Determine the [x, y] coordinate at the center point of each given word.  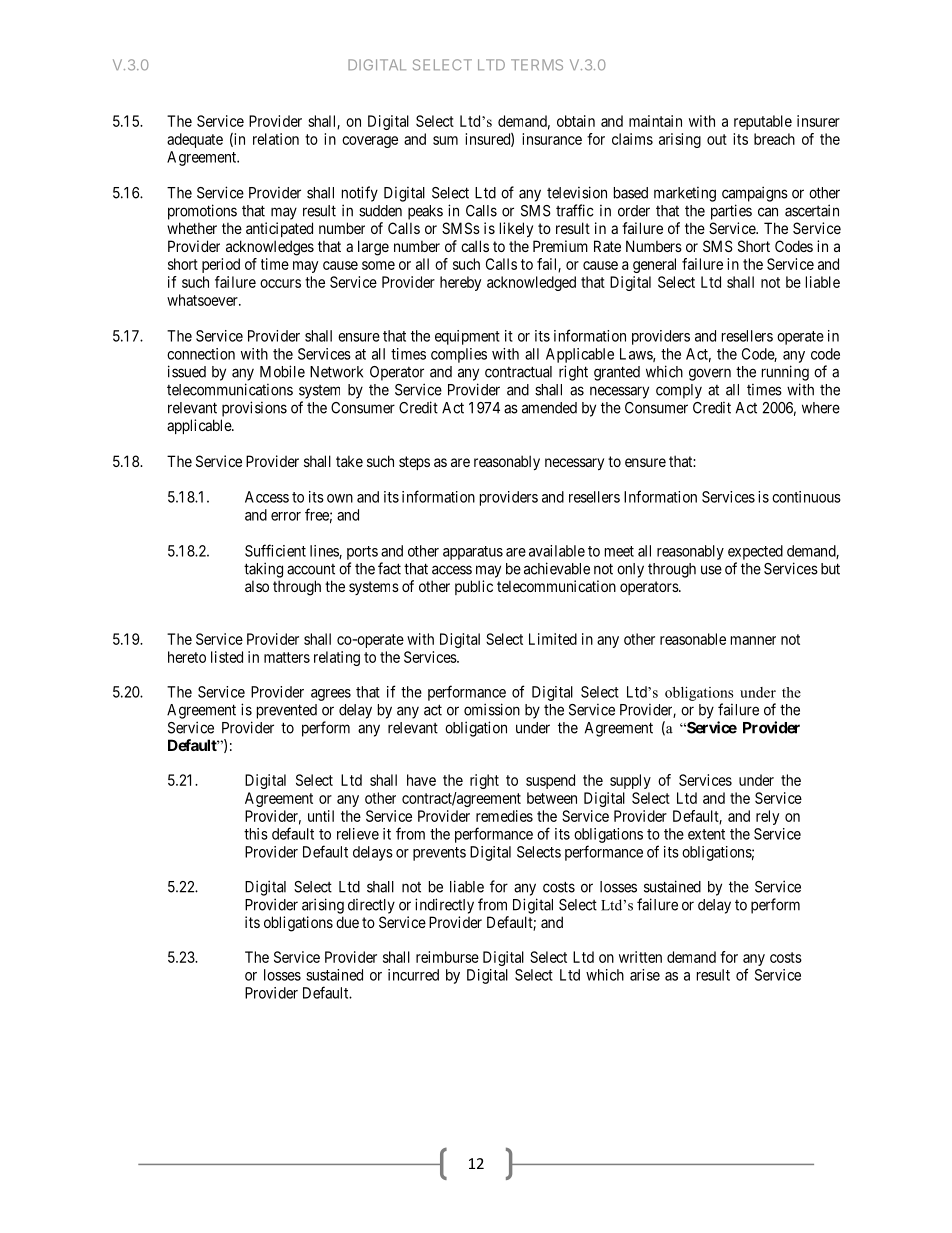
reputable [763, 122]
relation [276, 139]
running [785, 373]
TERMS [537, 65]
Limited [553, 639]
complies [459, 355]
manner [753, 640]
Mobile [282, 371]
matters [287, 657]
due [347, 922]
